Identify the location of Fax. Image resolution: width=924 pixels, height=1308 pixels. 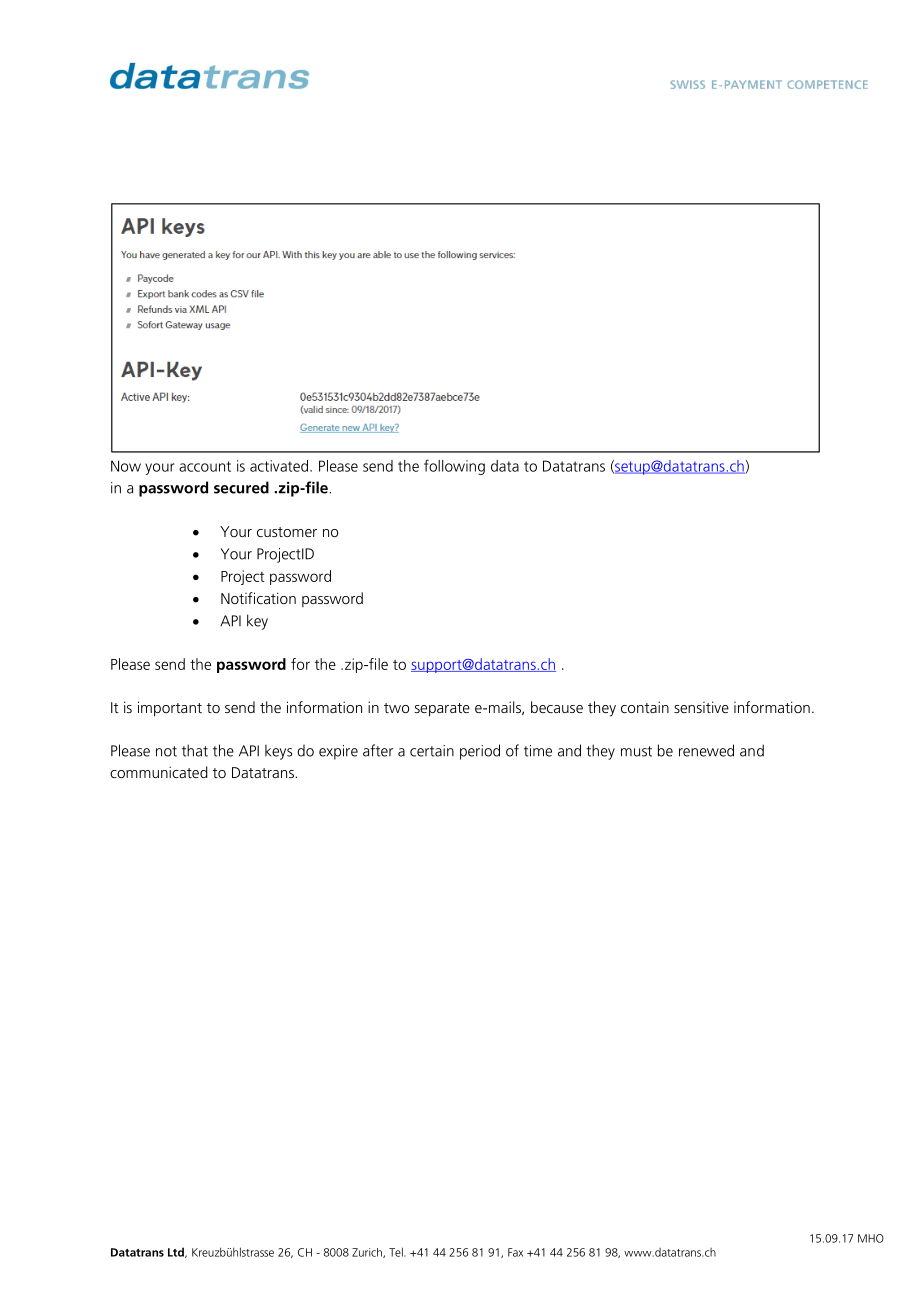
(515, 1252).
